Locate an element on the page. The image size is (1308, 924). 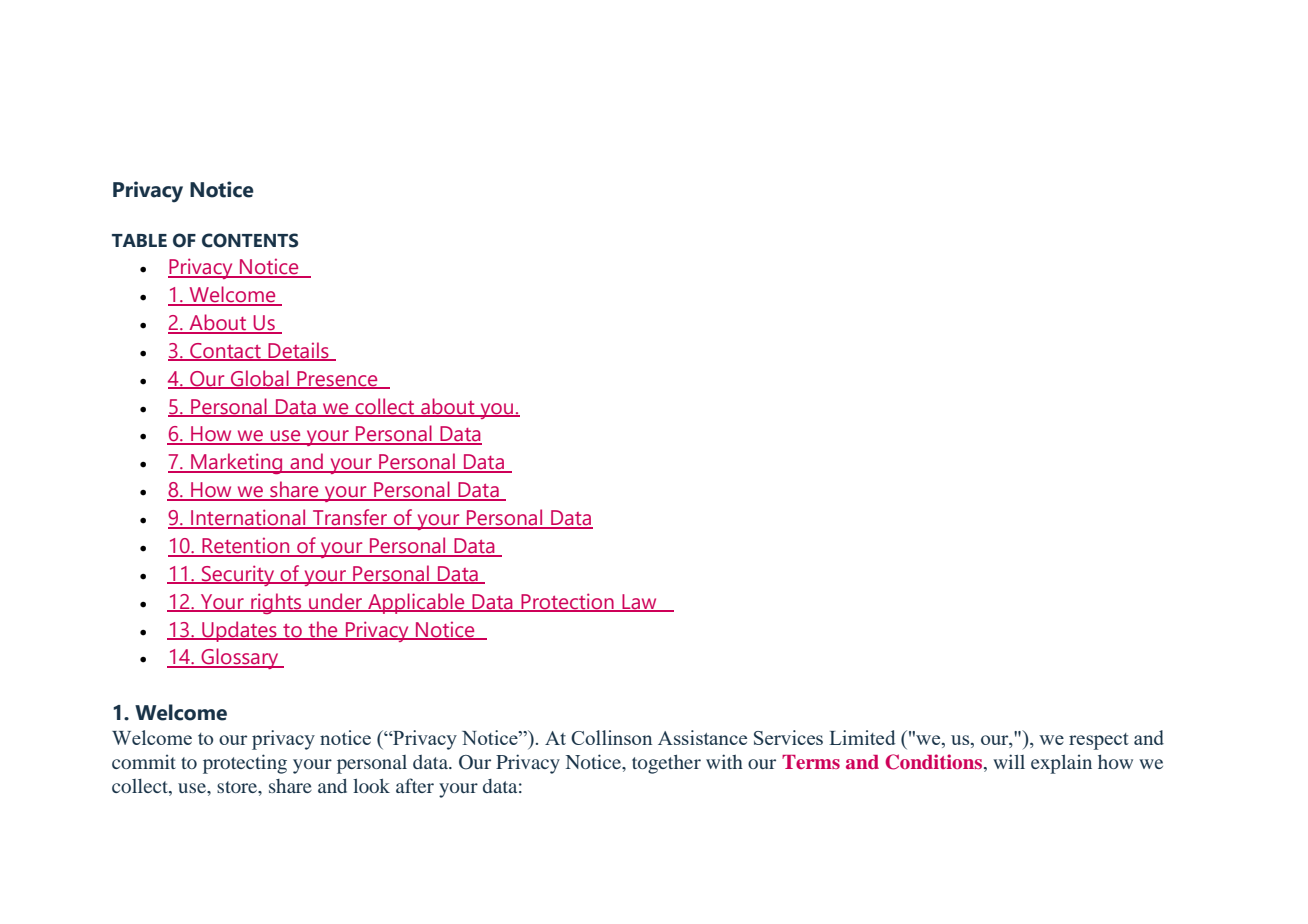
CONTENTS is located at coordinates (250, 240).
